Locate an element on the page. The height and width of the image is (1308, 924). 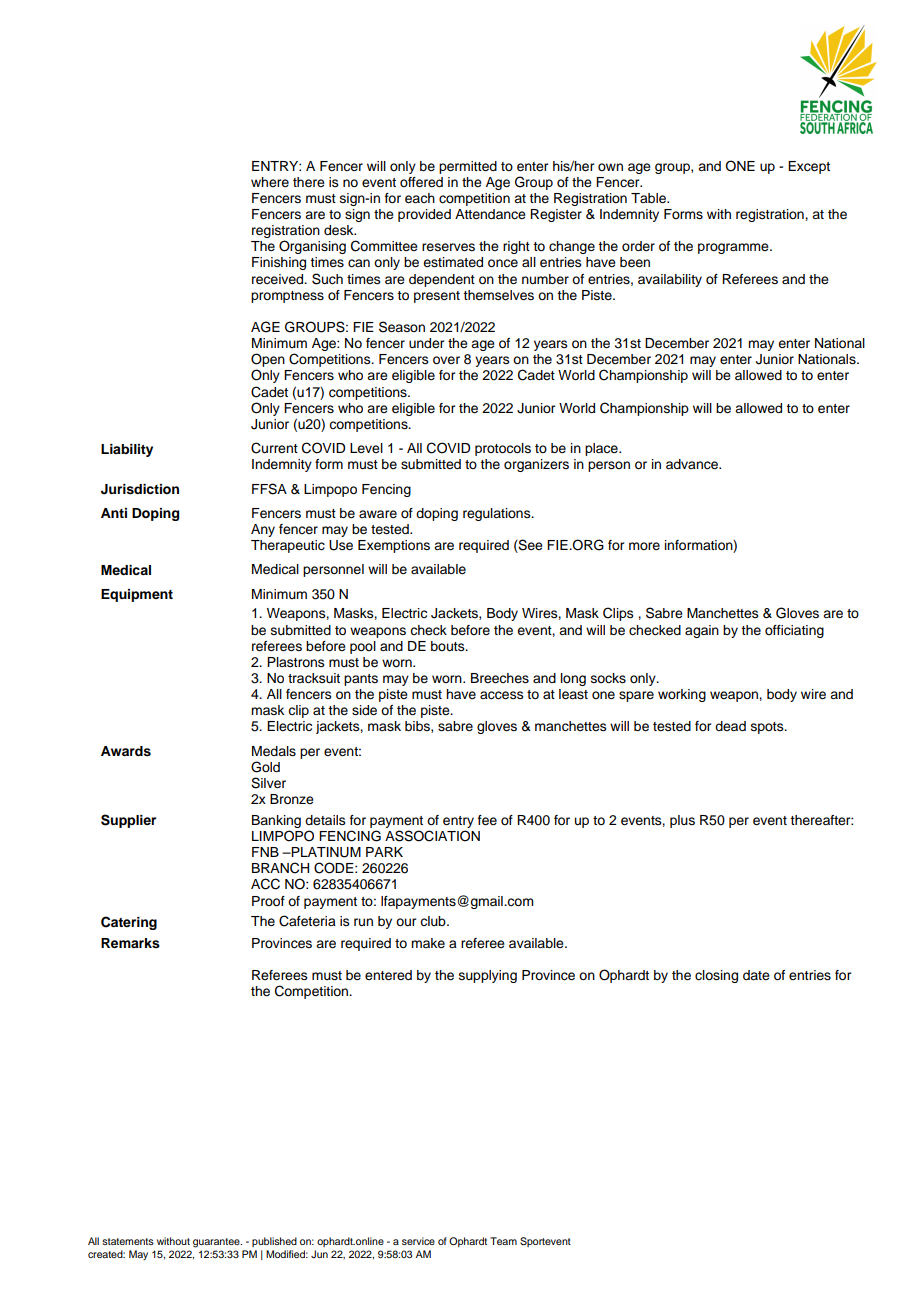
guarantee is located at coordinates (217, 1243).
